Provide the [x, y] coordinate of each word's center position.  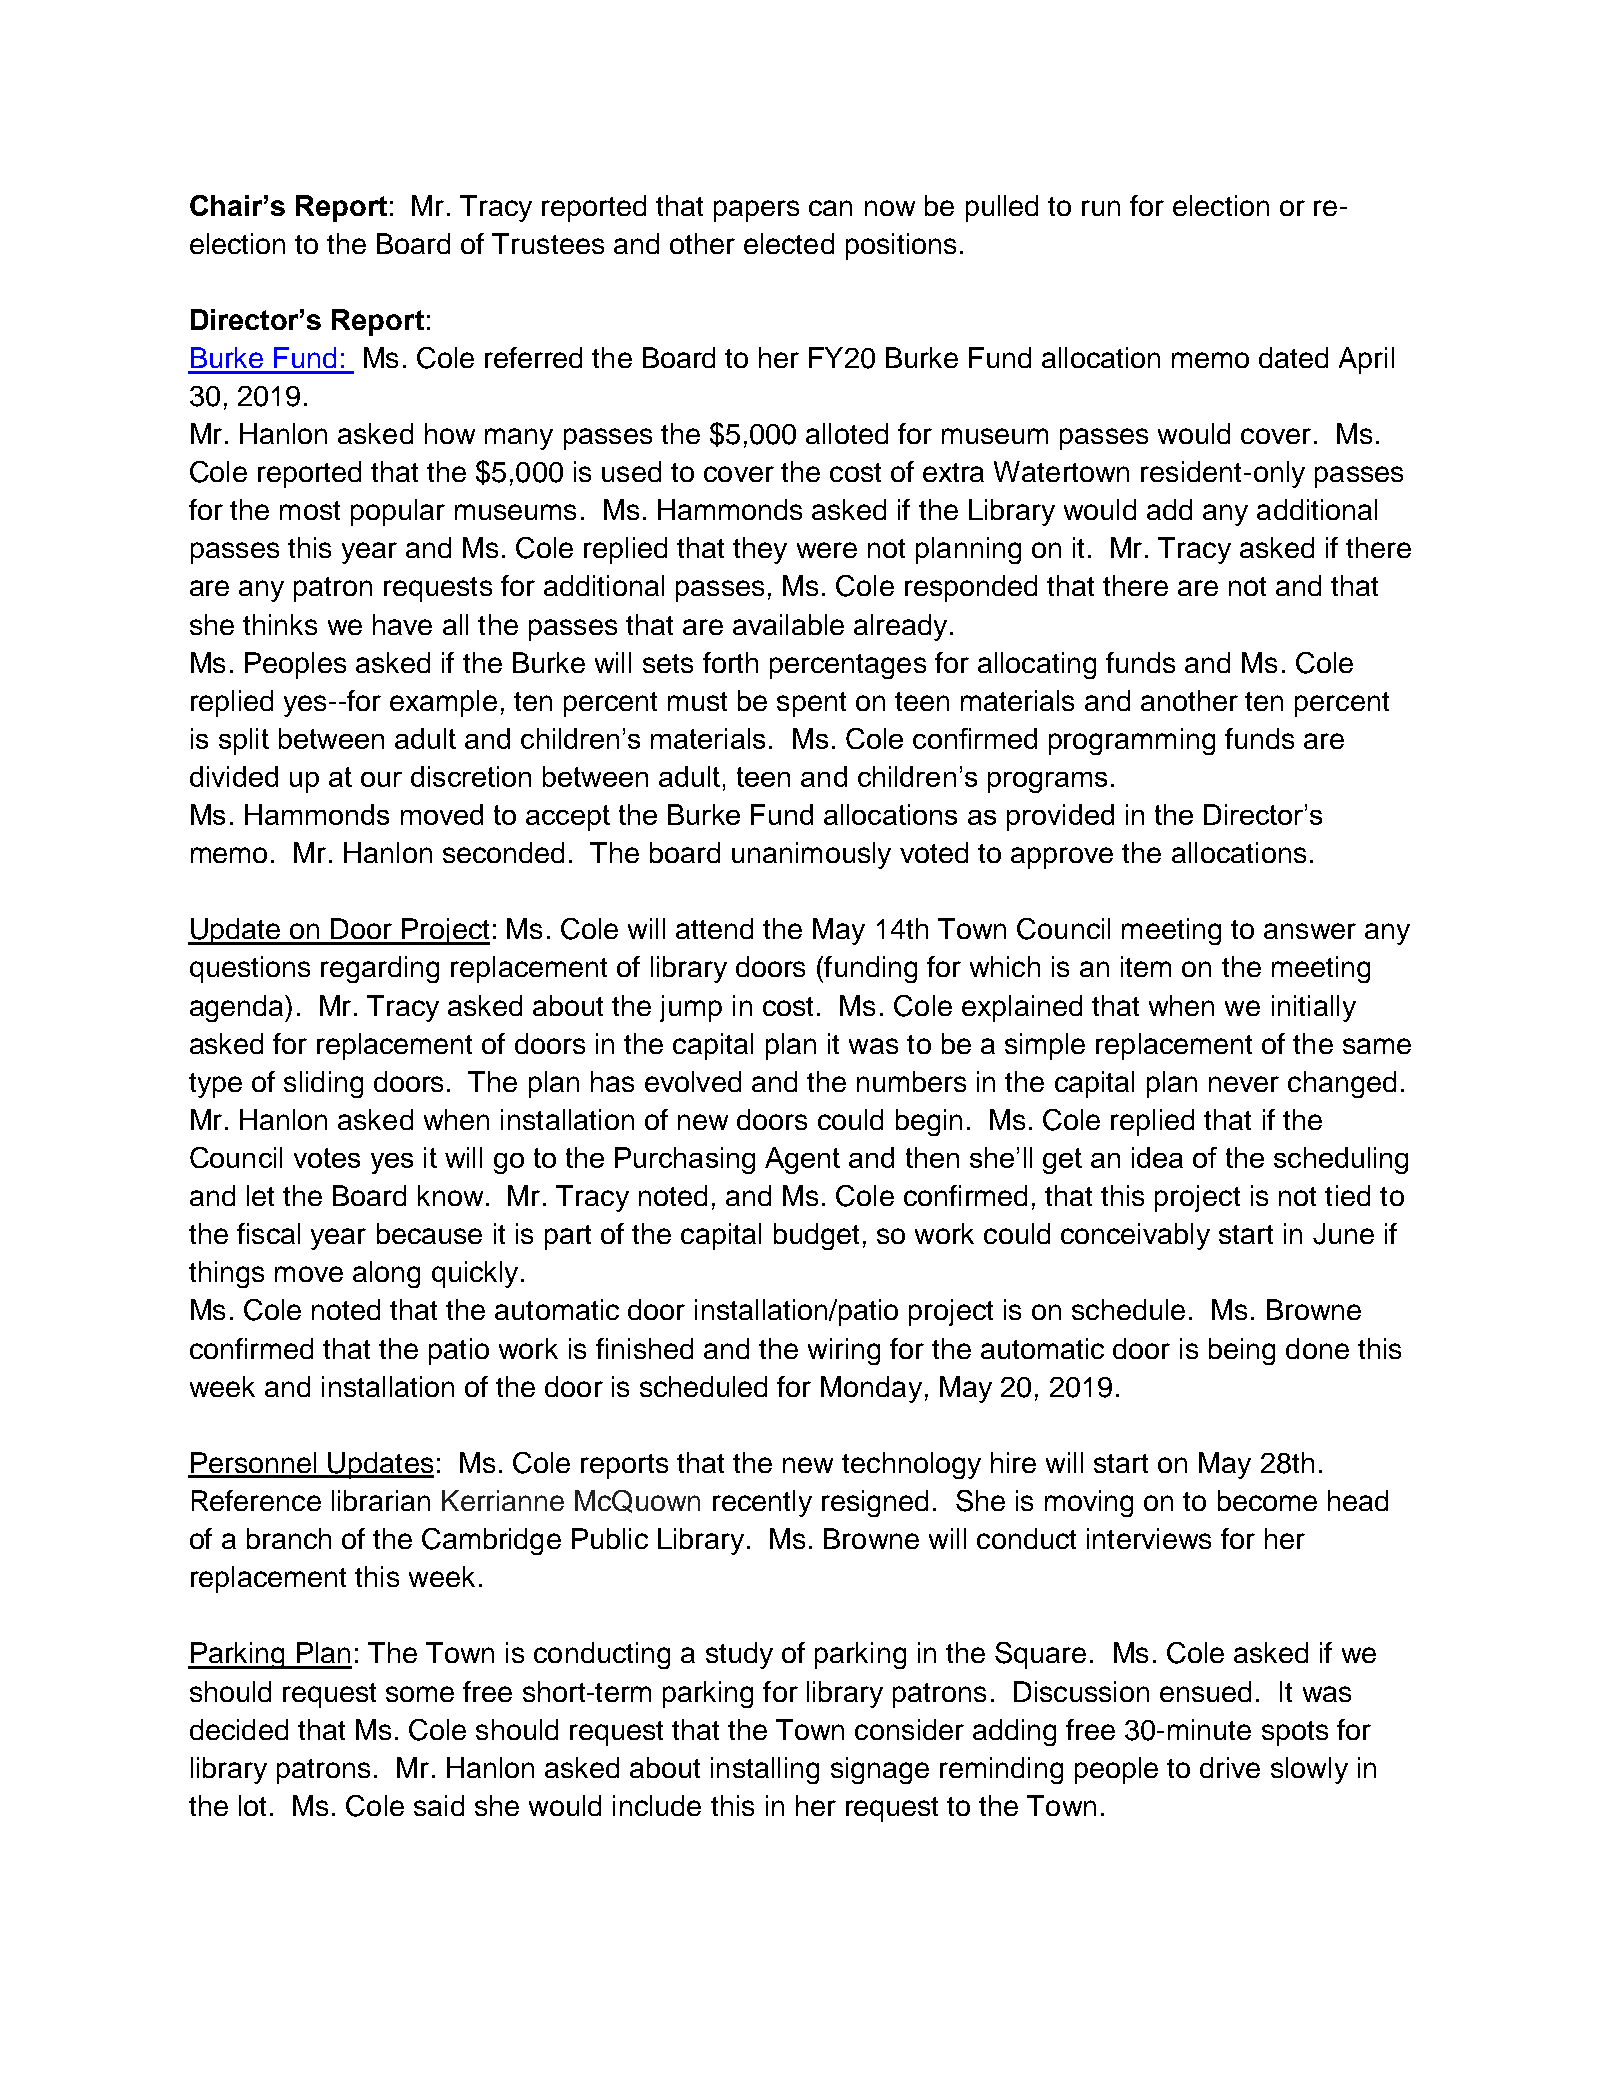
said [439, 1805]
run [1101, 208]
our [381, 779]
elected [789, 243]
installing [765, 1770]
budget [816, 1236]
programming [1132, 741]
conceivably [1135, 1236]
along [386, 1274]
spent [811, 704]
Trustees [548, 243]
